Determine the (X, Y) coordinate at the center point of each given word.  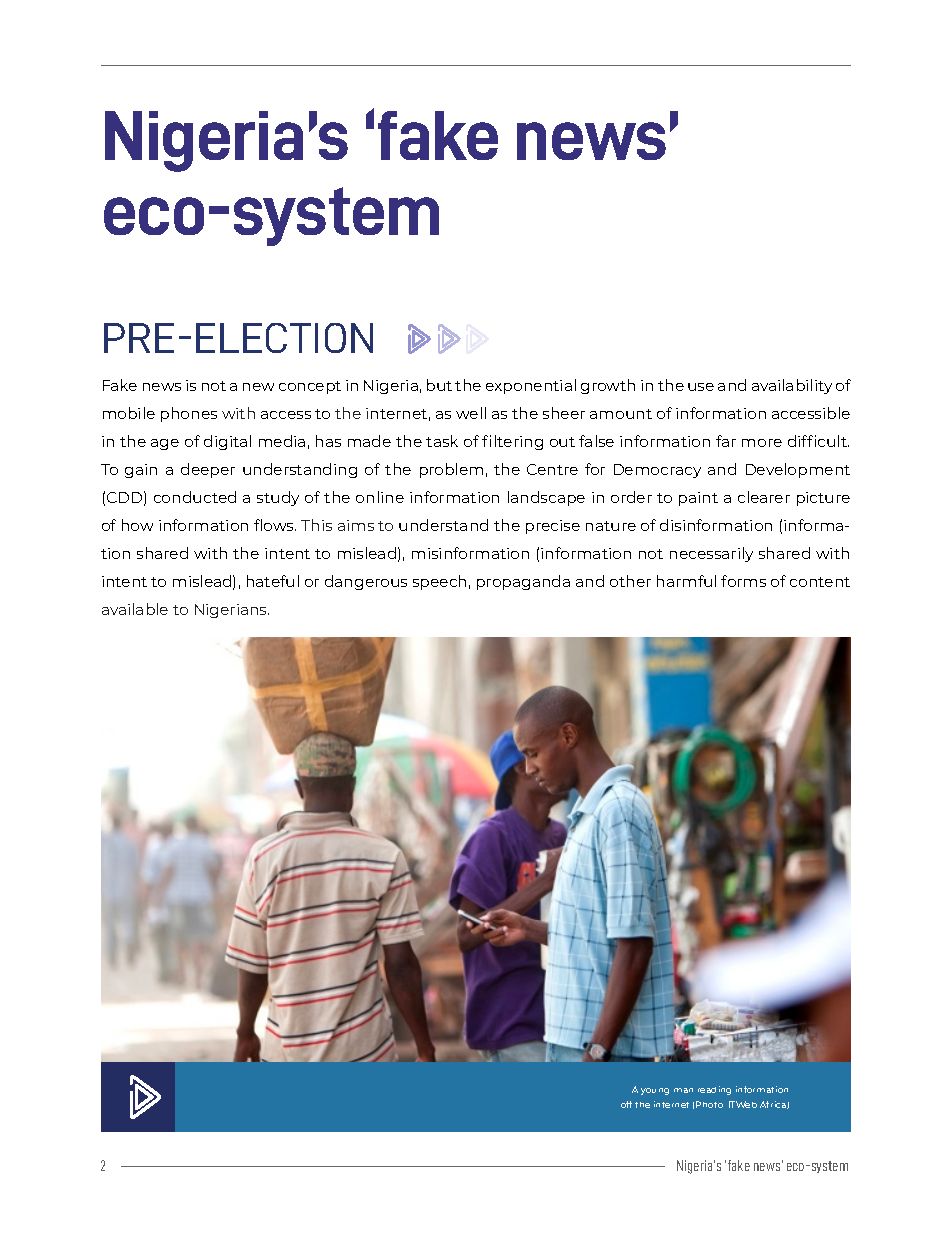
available (135, 609)
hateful (273, 581)
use (701, 387)
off (626, 1104)
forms (743, 581)
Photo (709, 1104)
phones (189, 414)
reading (714, 1090)
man (683, 1090)
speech (439, 582)
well (471, 413)
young (655, 1091)
